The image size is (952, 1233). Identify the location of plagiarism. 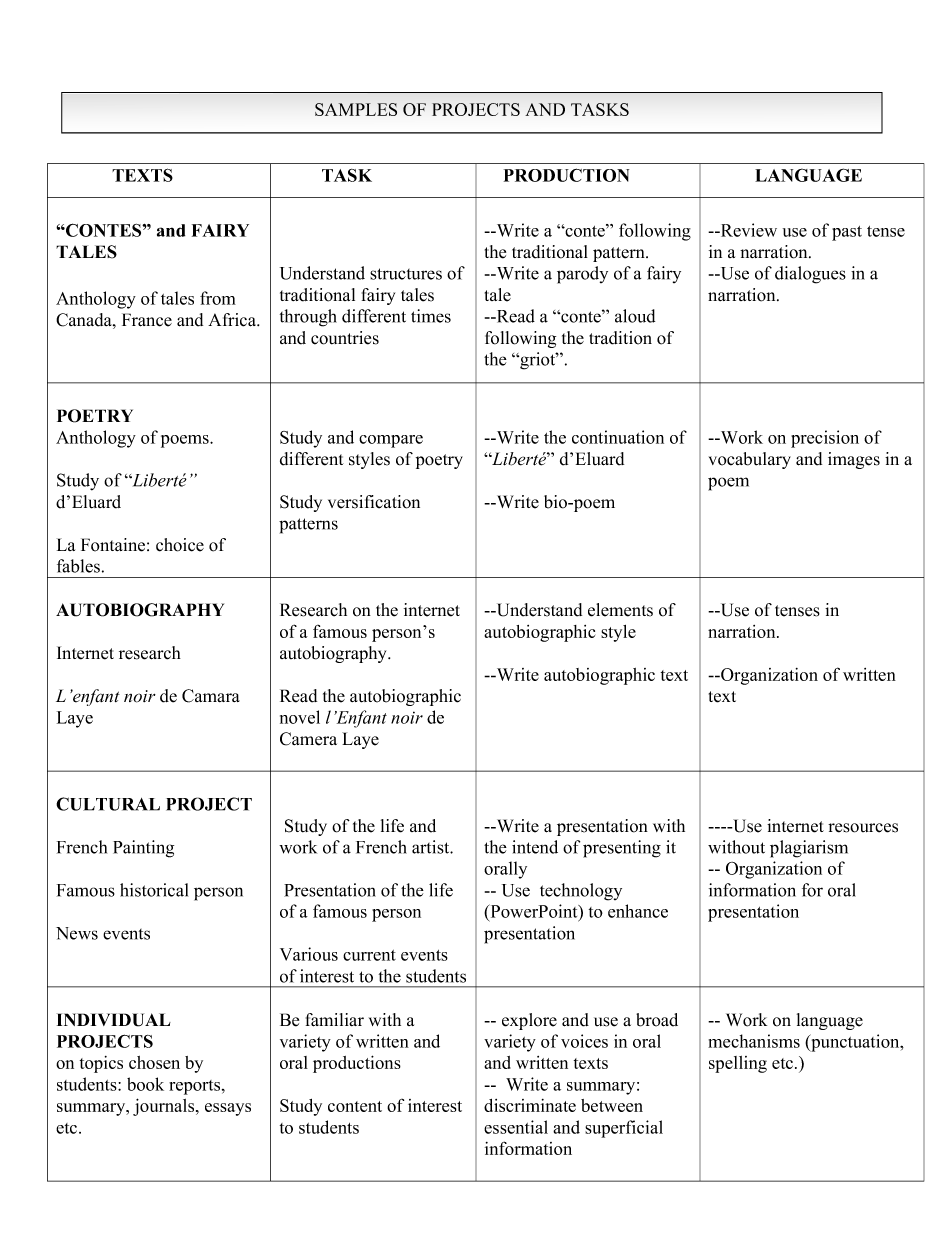
(809, 849).
